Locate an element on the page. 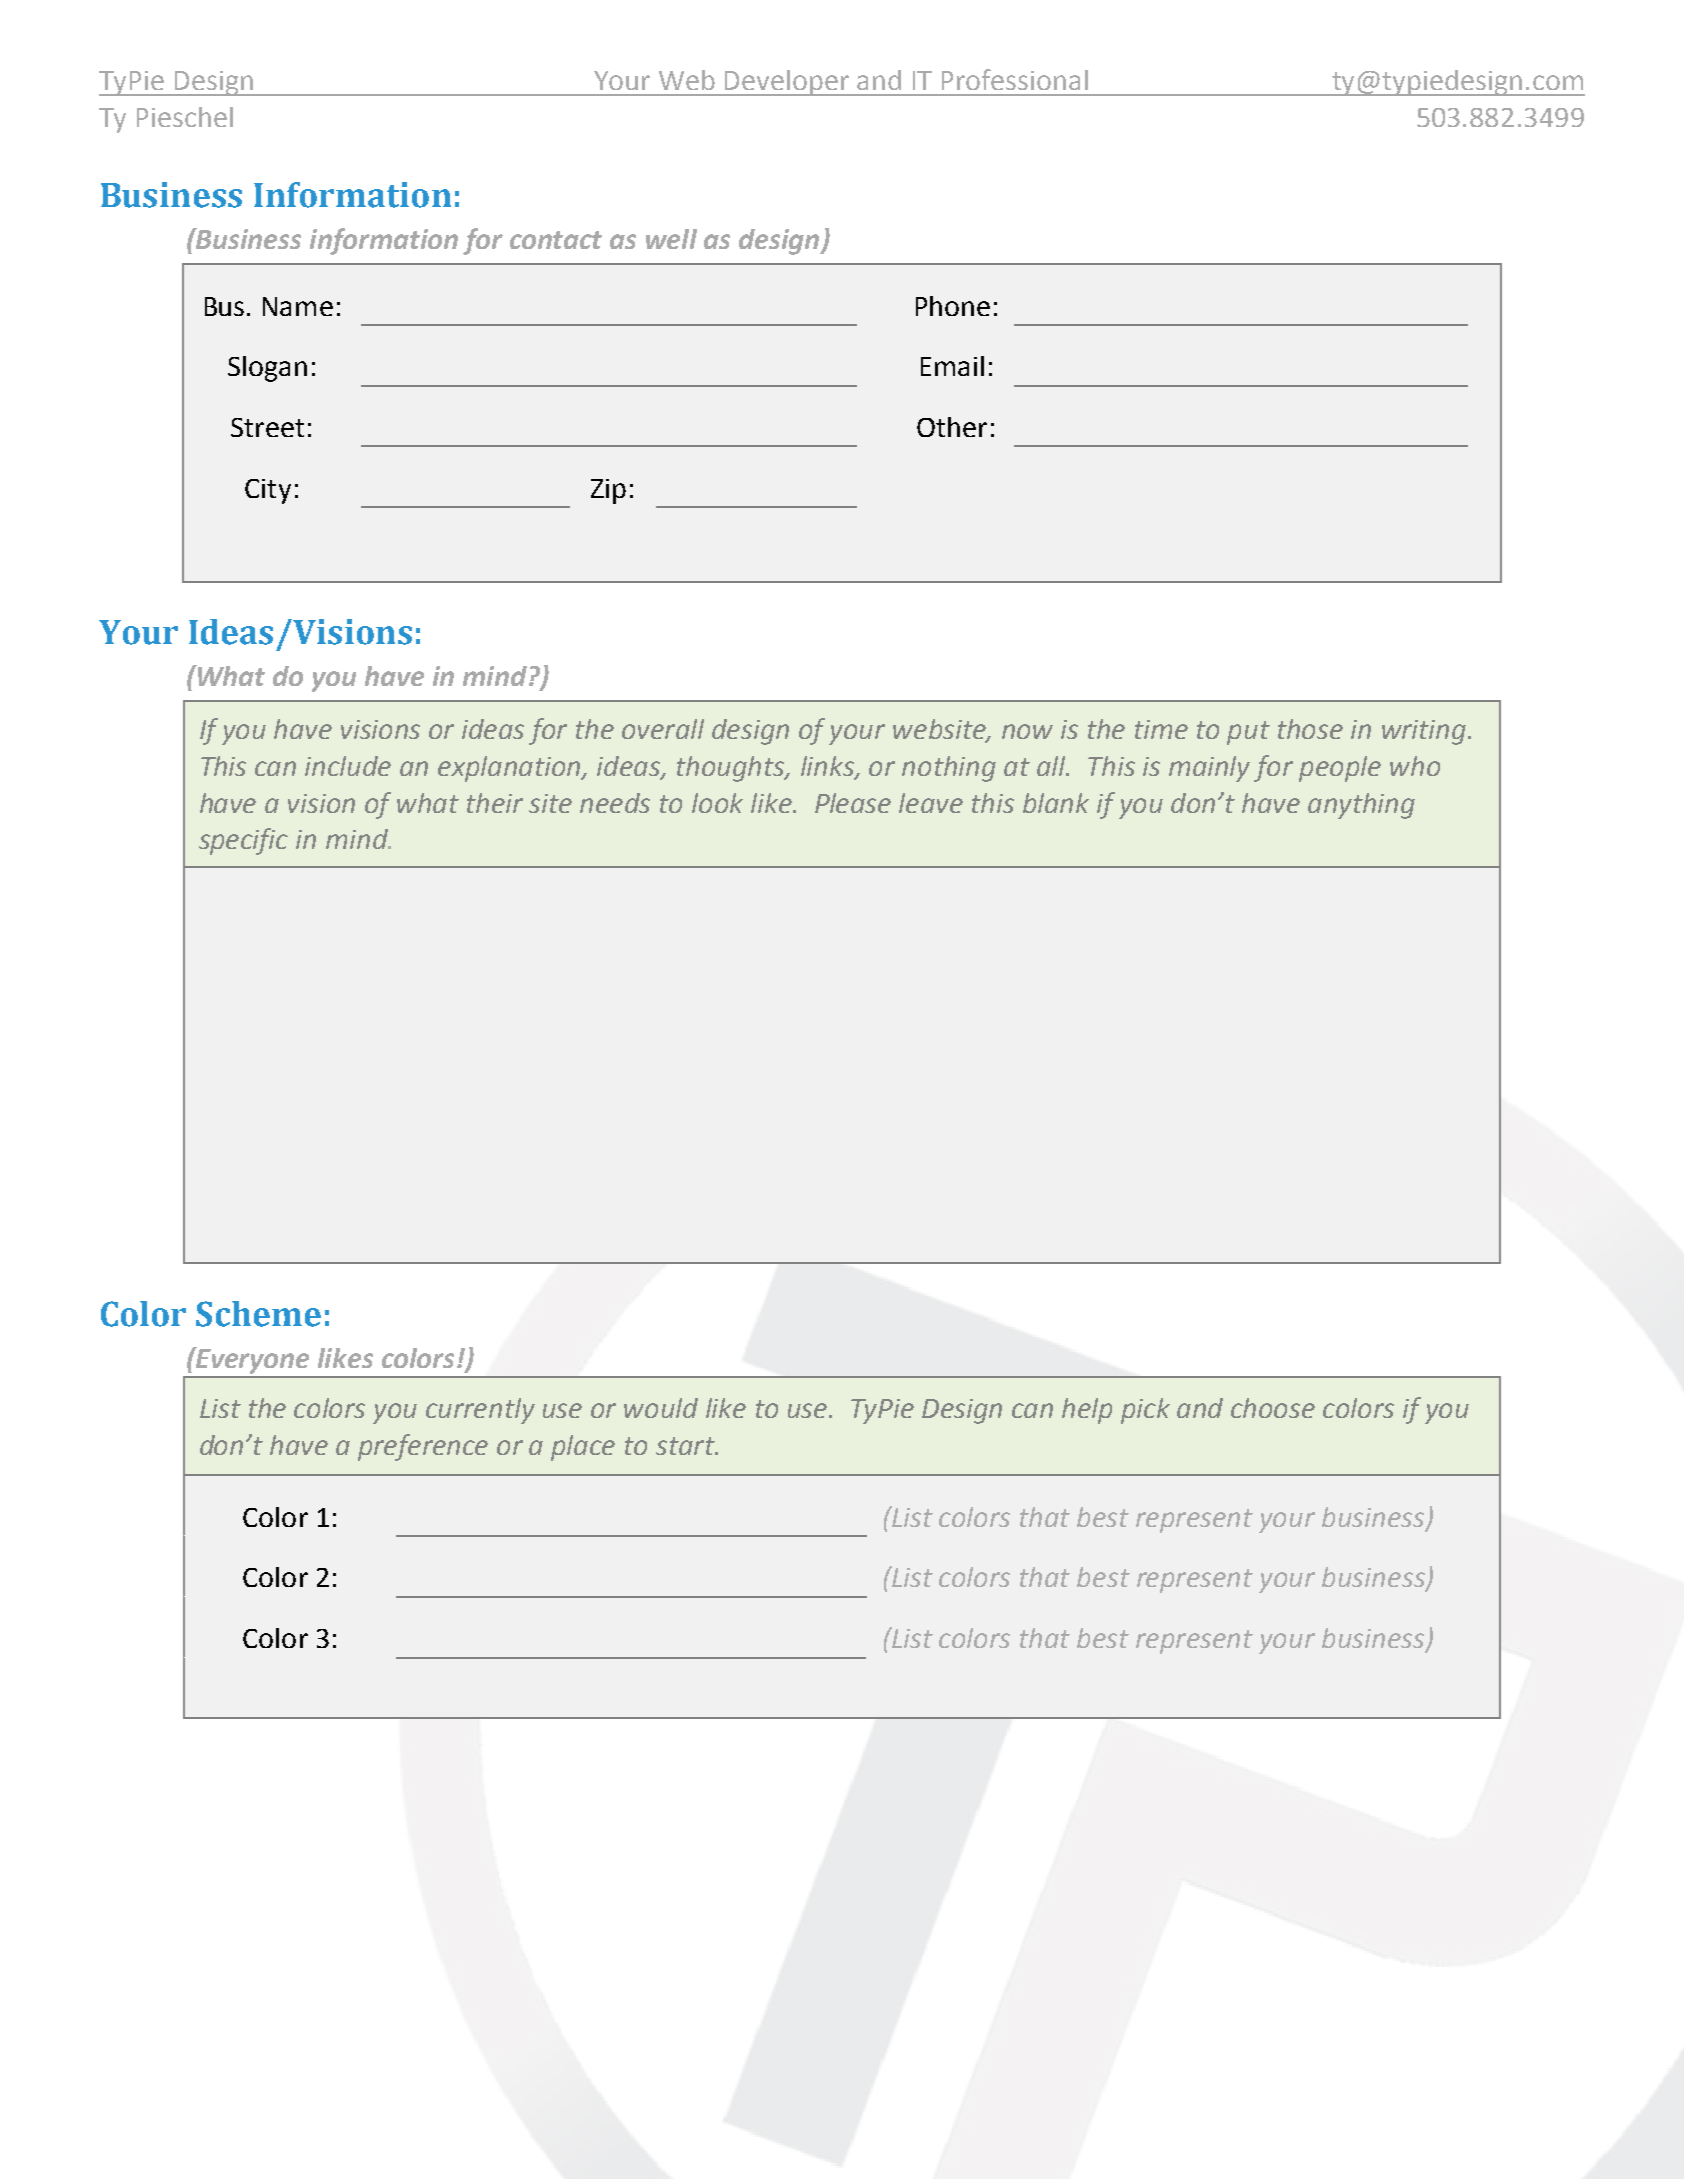 This image has height=2179, width=1684. start is located at coordinates (686, 1446).
